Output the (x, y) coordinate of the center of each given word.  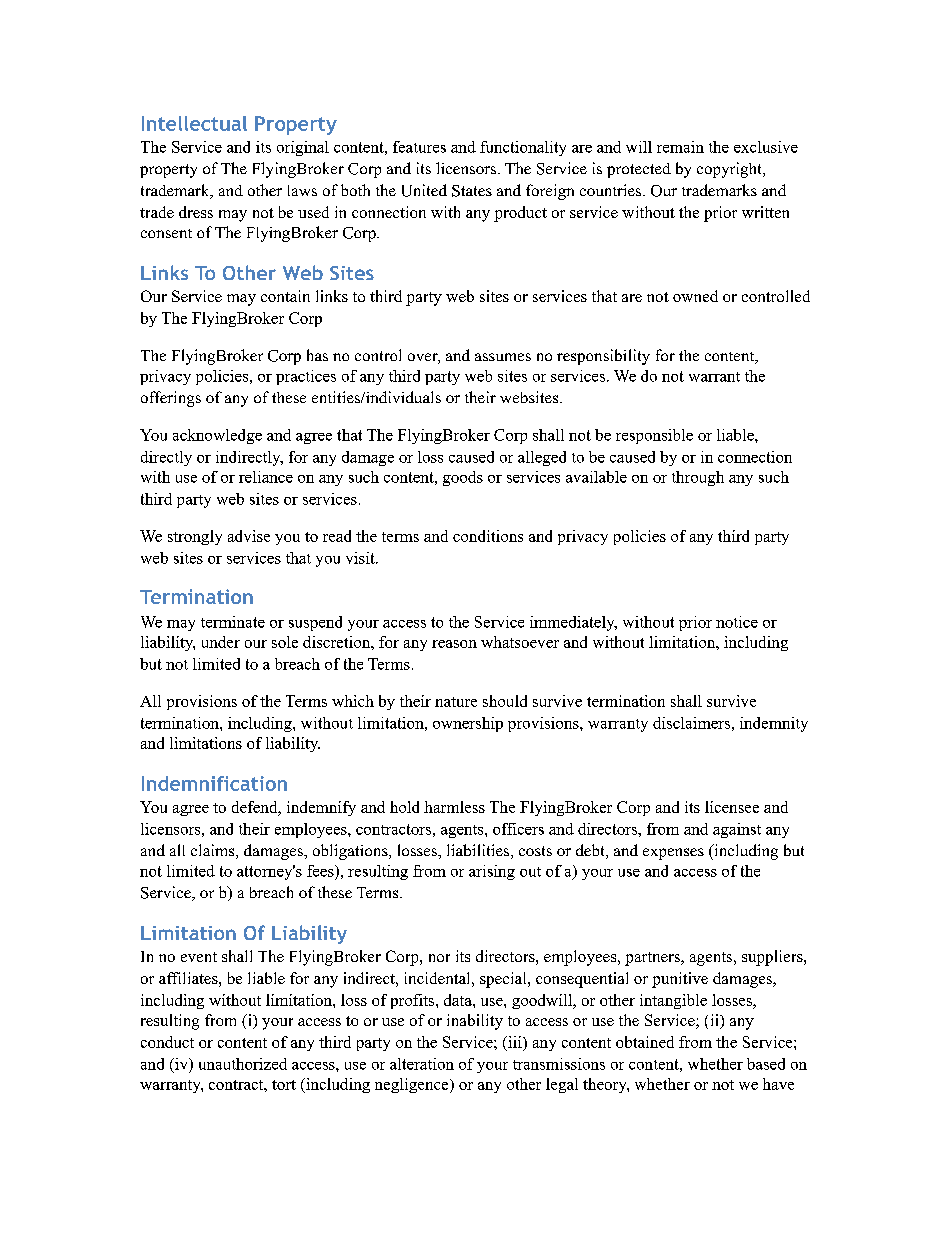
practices (306, 377)
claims (214, 851)
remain (680, 147)
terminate (233, 622)
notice (737, 622)
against (737, 830)
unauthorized (243, 1064)
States (472, 191)
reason (454, 644)
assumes (503, 357)
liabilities (479, 851)
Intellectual (194, 123)
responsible (654, 436)
